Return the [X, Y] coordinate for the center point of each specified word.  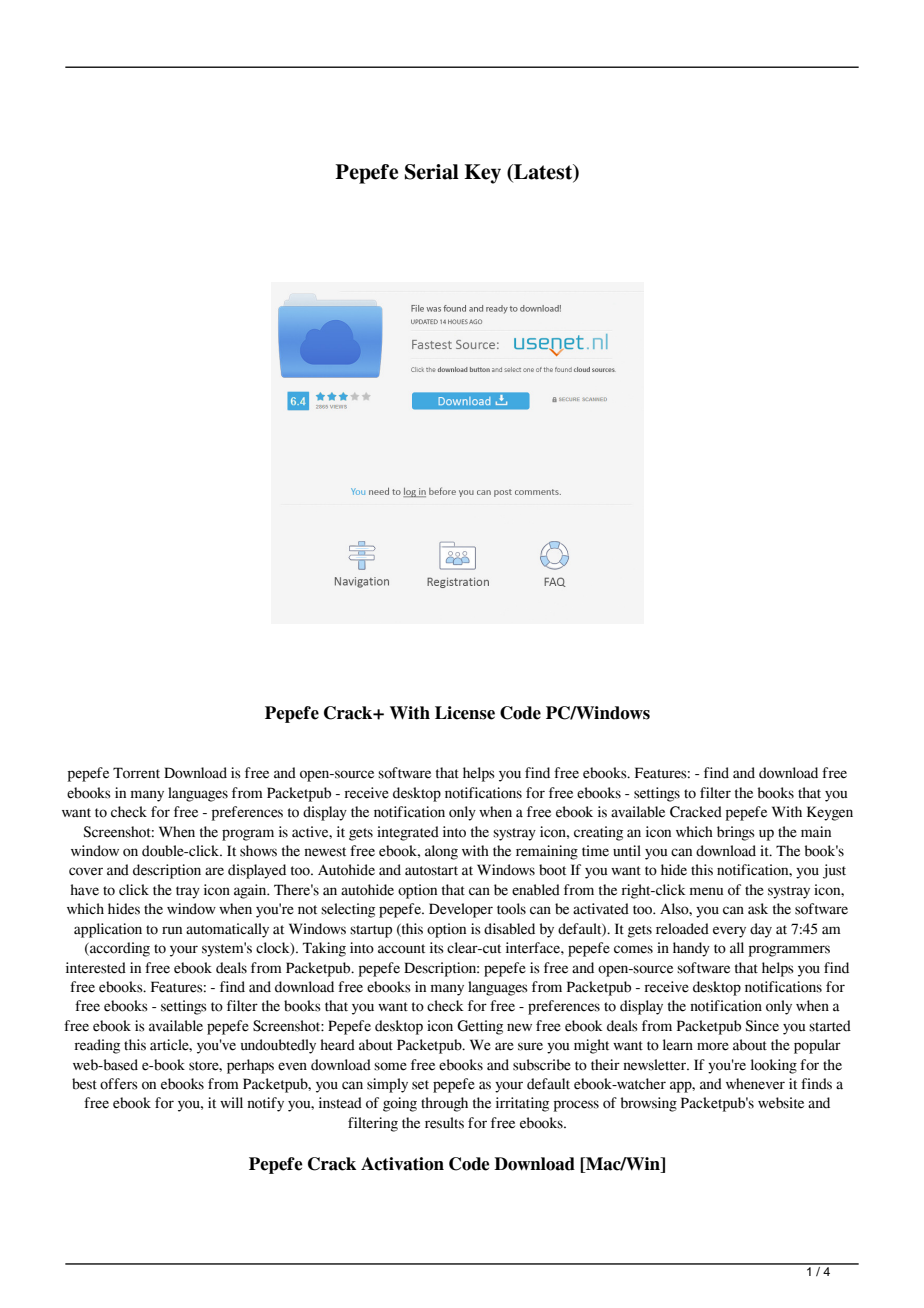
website [781, 1103]
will [231, 1102]
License [465, 713]
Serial [432, 172]
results [444, 1123]
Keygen [830, 813]
